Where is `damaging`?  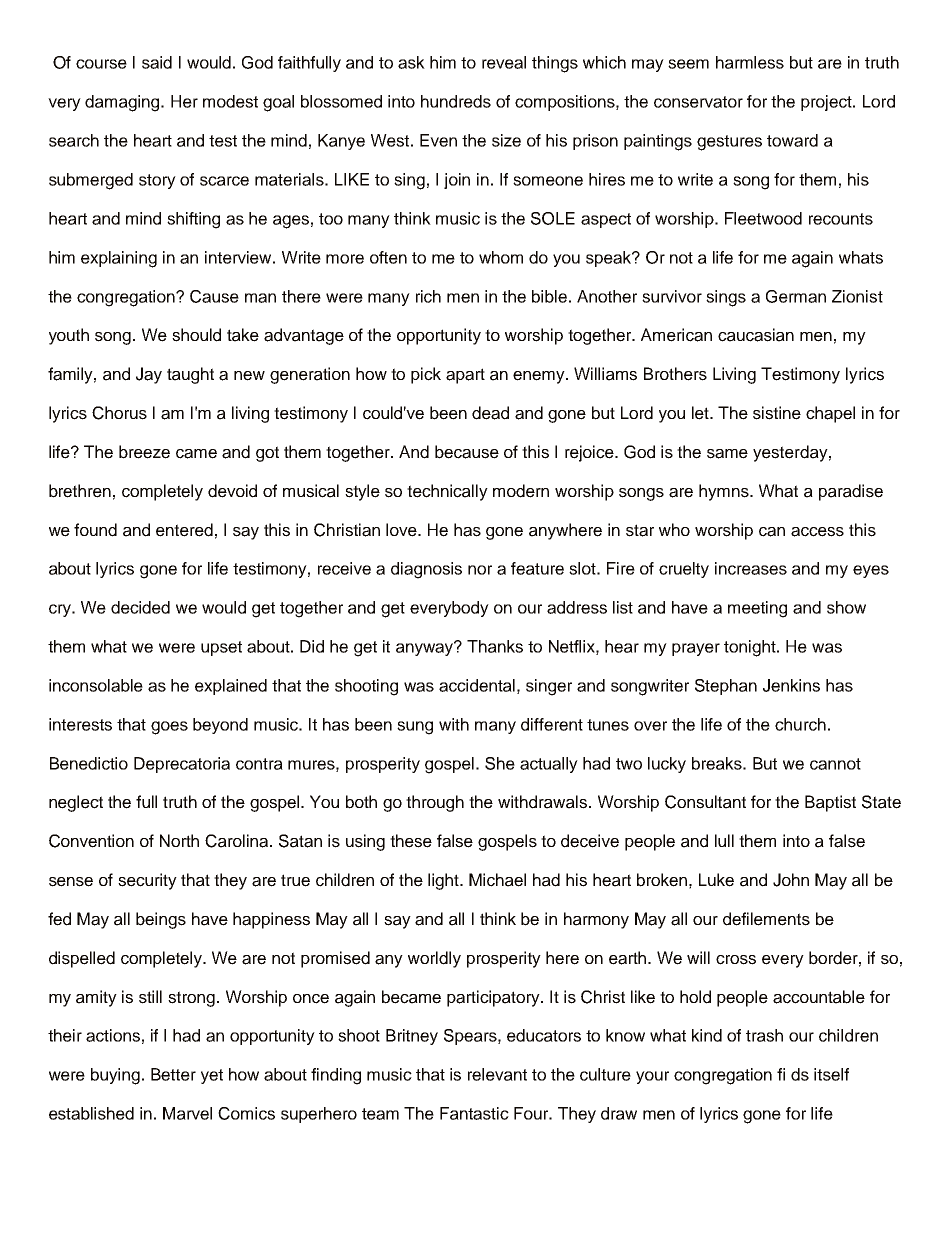
damaging is located at coordinates (123, 103).
